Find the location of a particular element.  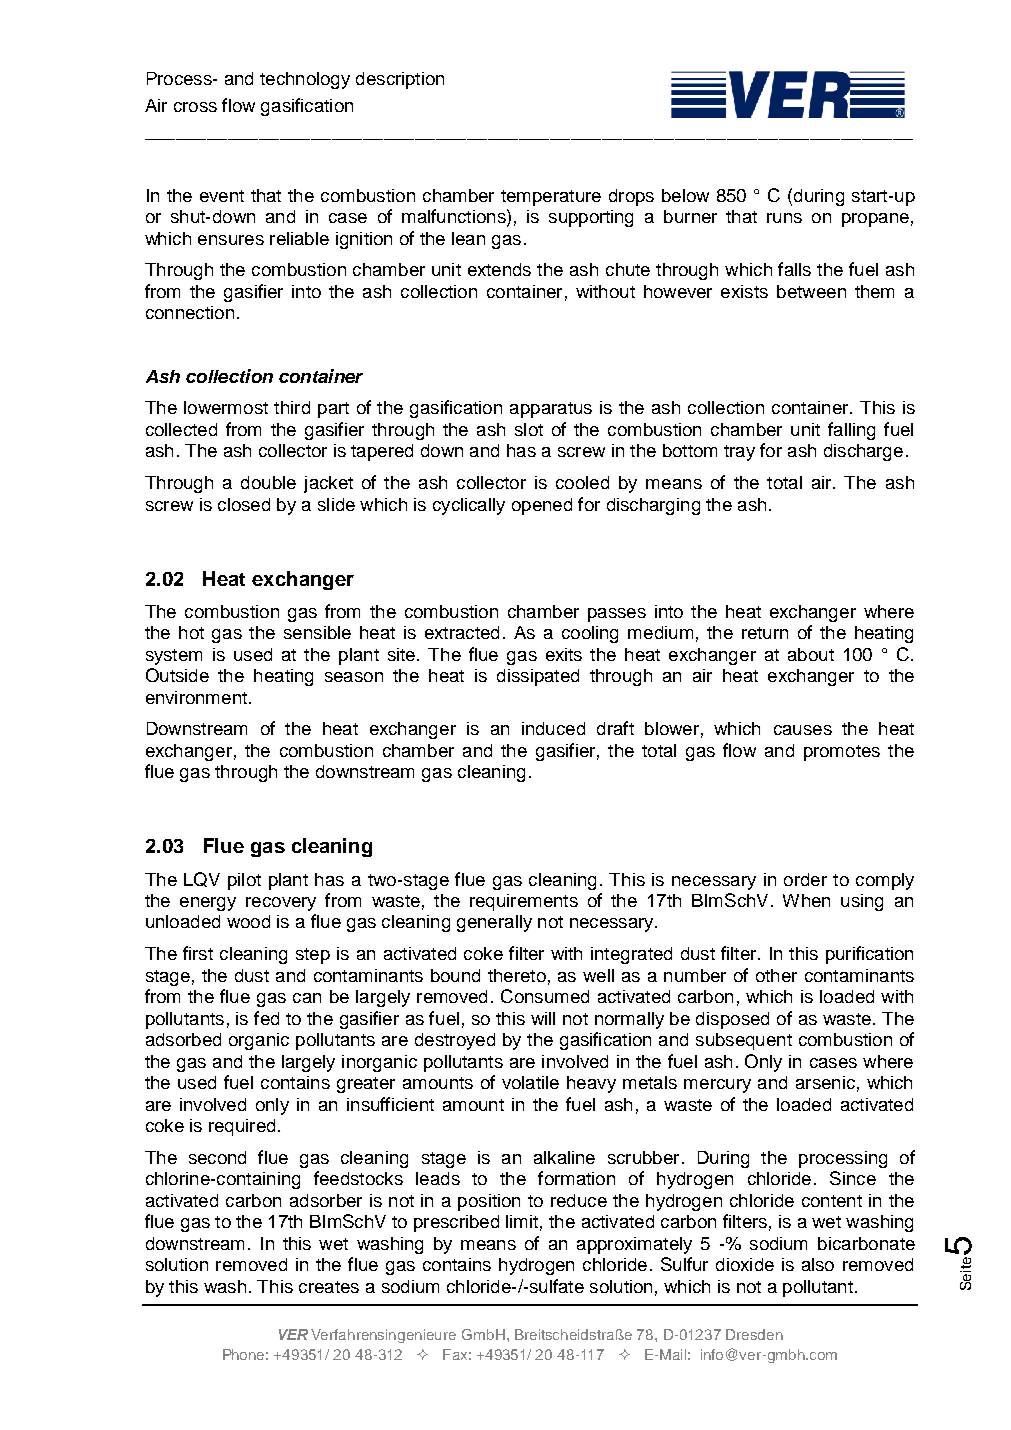

induced is located at coordinates (553, 728).
